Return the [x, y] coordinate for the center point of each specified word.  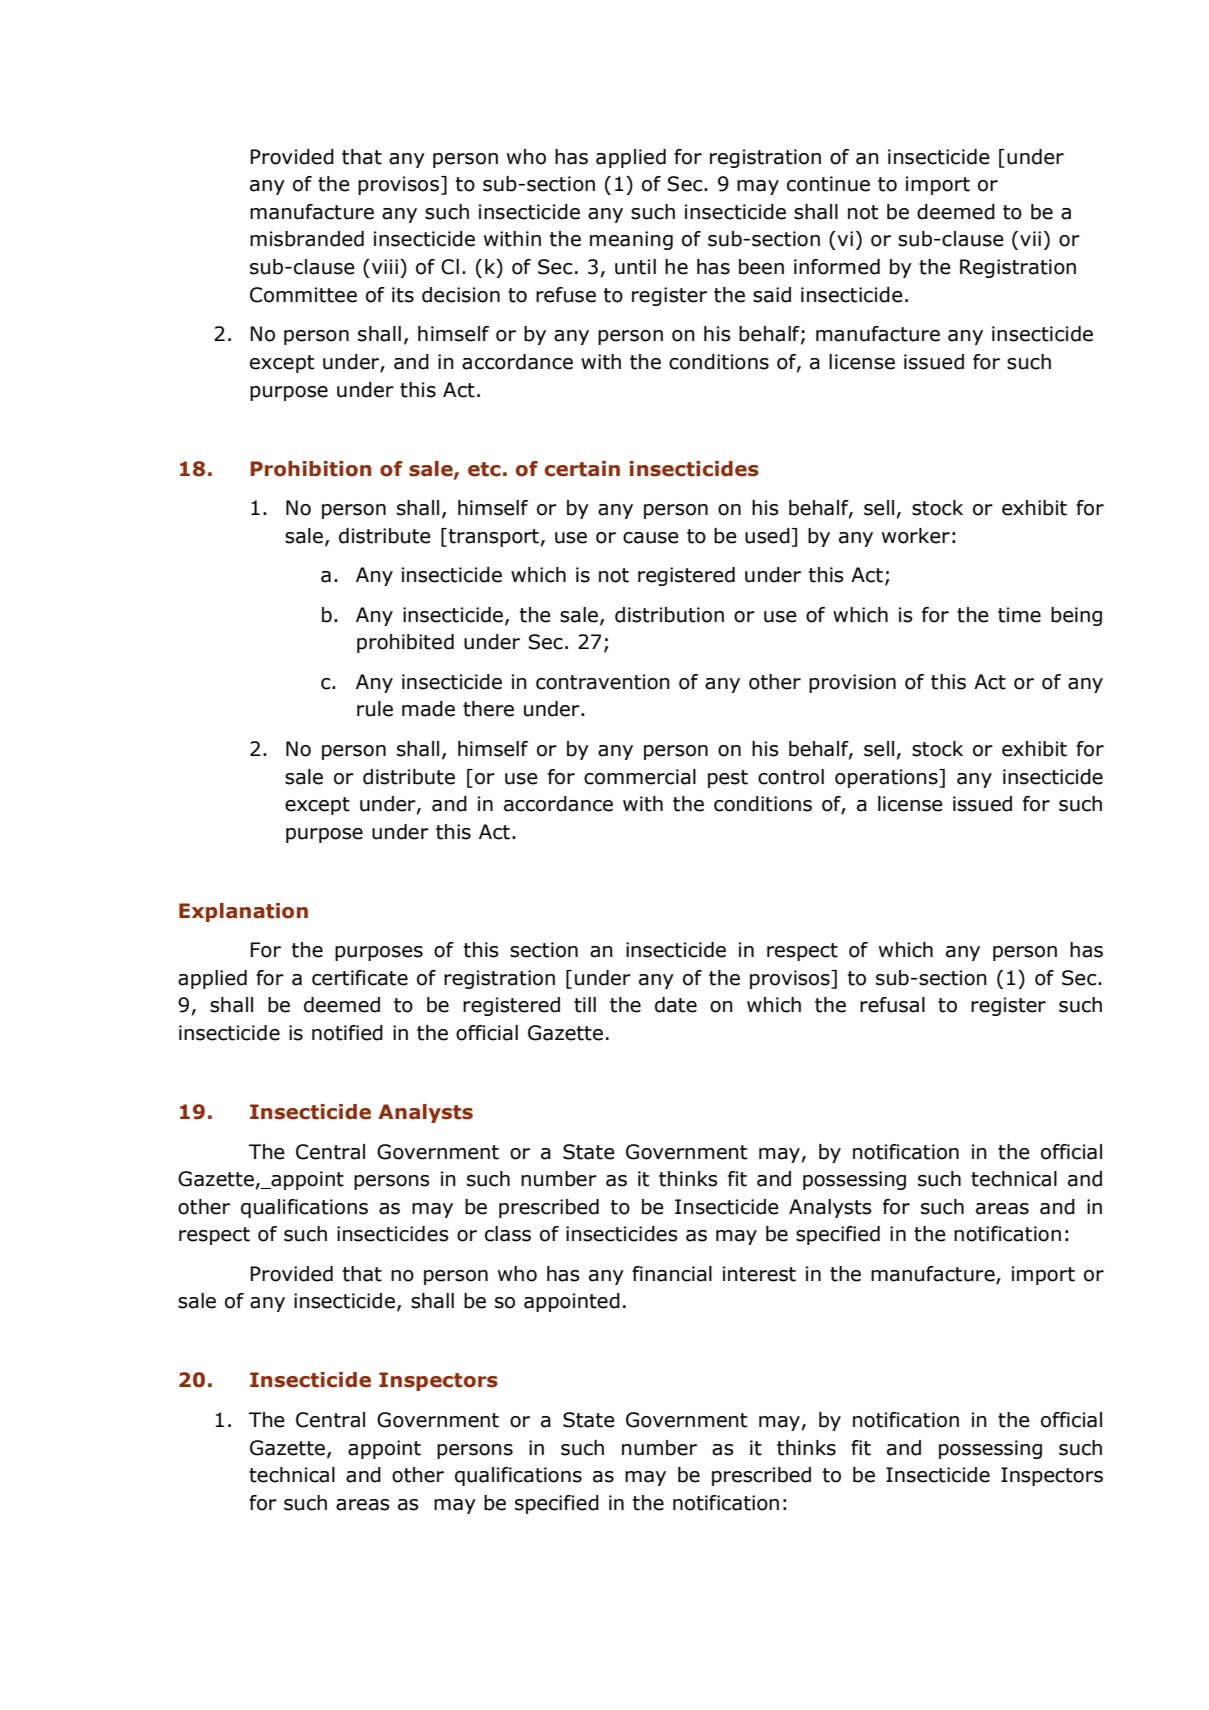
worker [916, 536]
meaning [631, 240]
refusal [892, 1005]
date [676, 1005]
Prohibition [310, 469]
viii [383, 266]
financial [672, 1274]
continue [828, 184]
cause [651, 538]
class [508, 1234]
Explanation [243, 912]
